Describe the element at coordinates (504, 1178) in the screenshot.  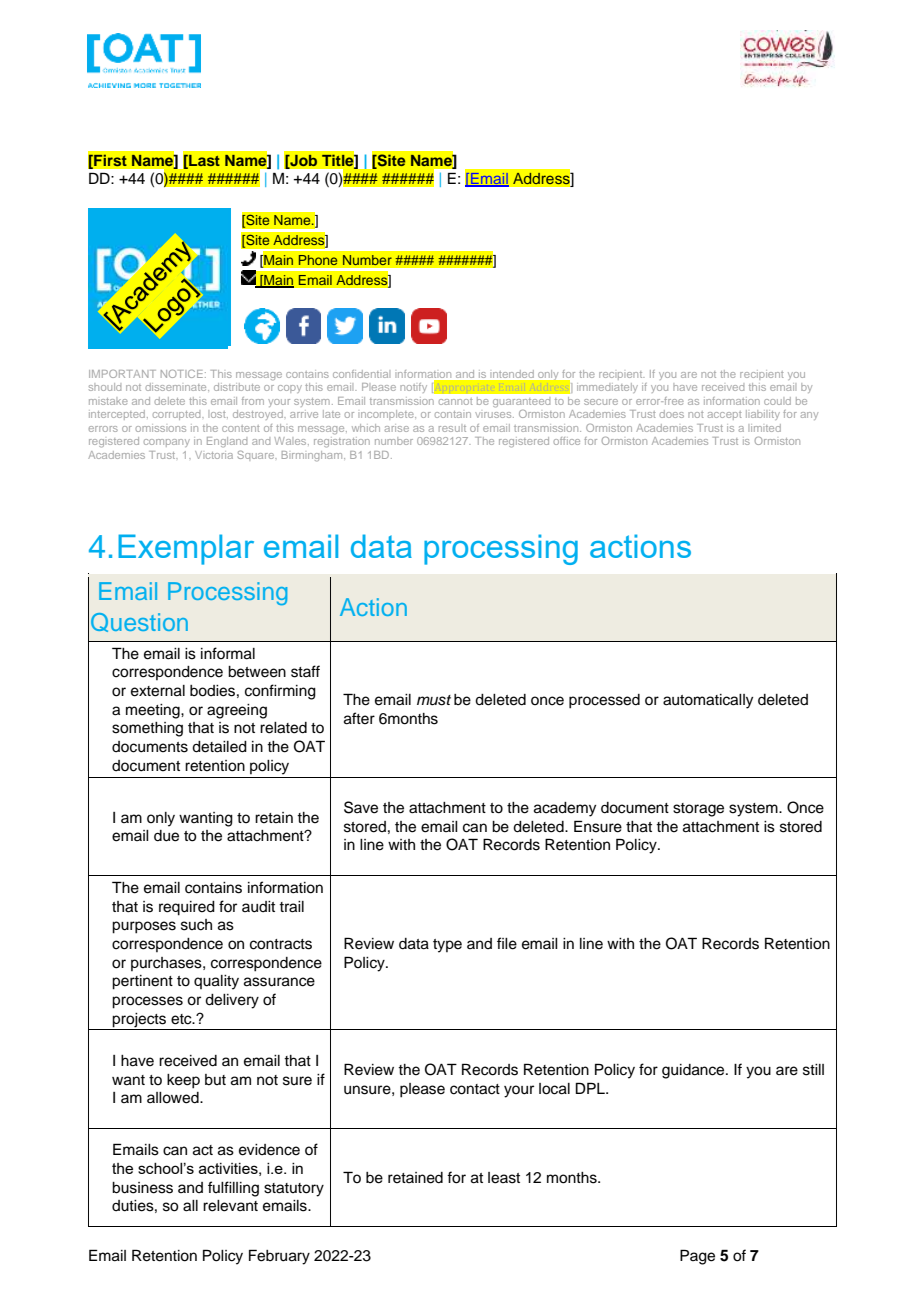
I see `least` at that location.
